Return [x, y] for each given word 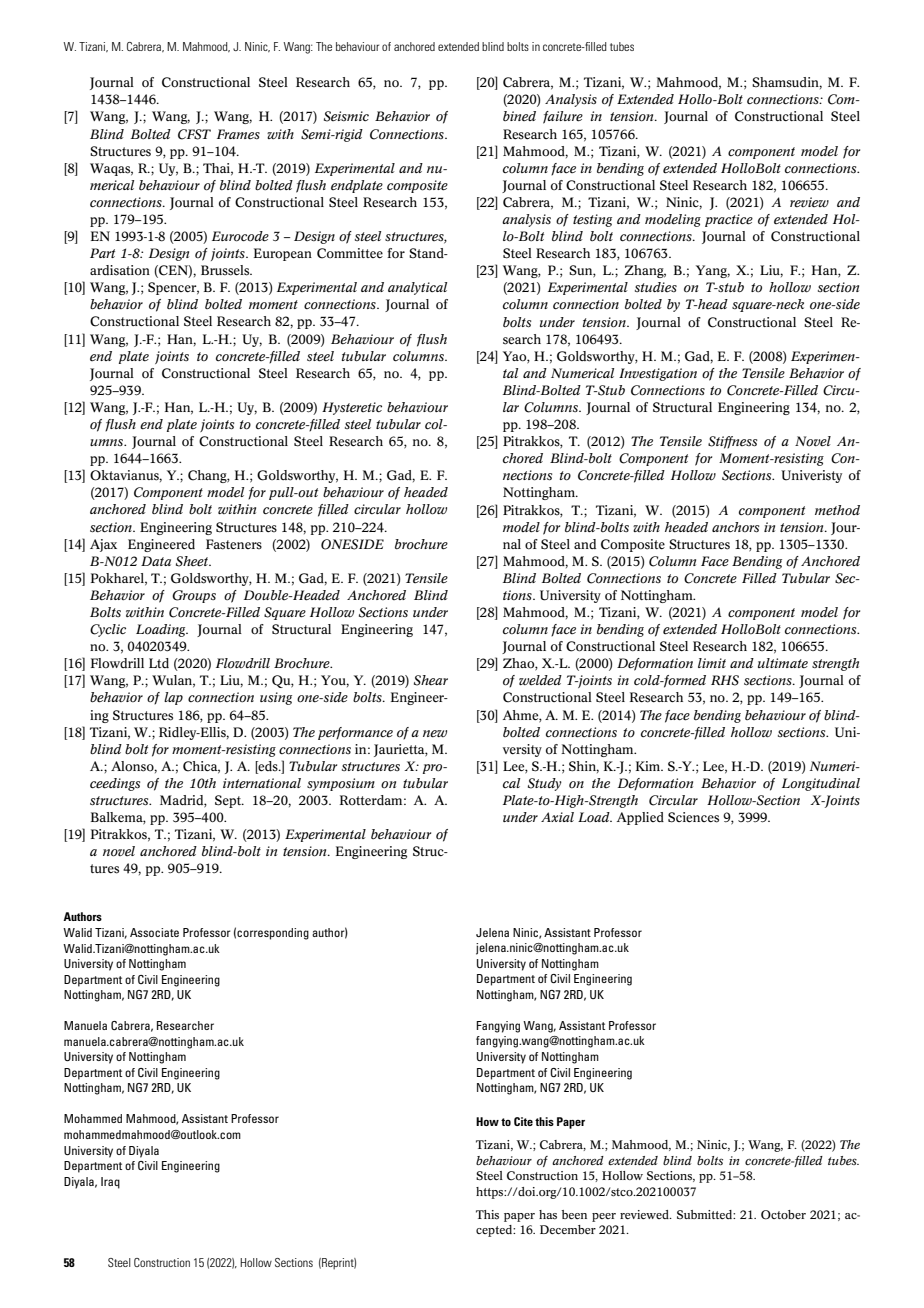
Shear [431, 680]
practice [729, 220]
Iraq [110, 1183]
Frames [238, 134]
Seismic [346, 116]
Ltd [159, 663]
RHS [725, 680]
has [548, 1215]
